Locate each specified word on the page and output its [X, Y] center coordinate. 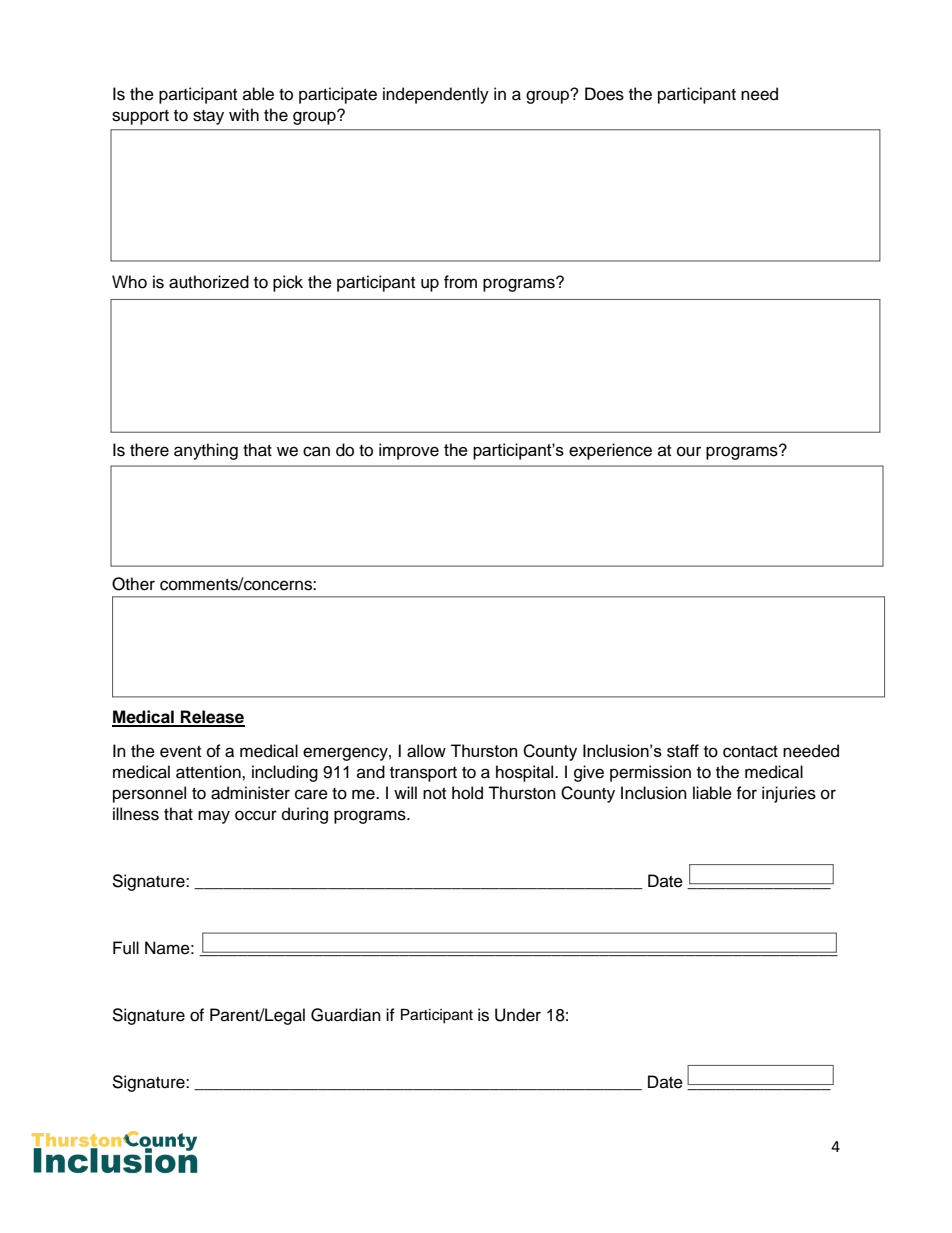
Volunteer [437, 1015]
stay [208, 117]
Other [133, 584]
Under [518, 1015]
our [689, 451]
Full [126, 948]
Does [604, 94]
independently [436, 95]
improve [409, 451]
